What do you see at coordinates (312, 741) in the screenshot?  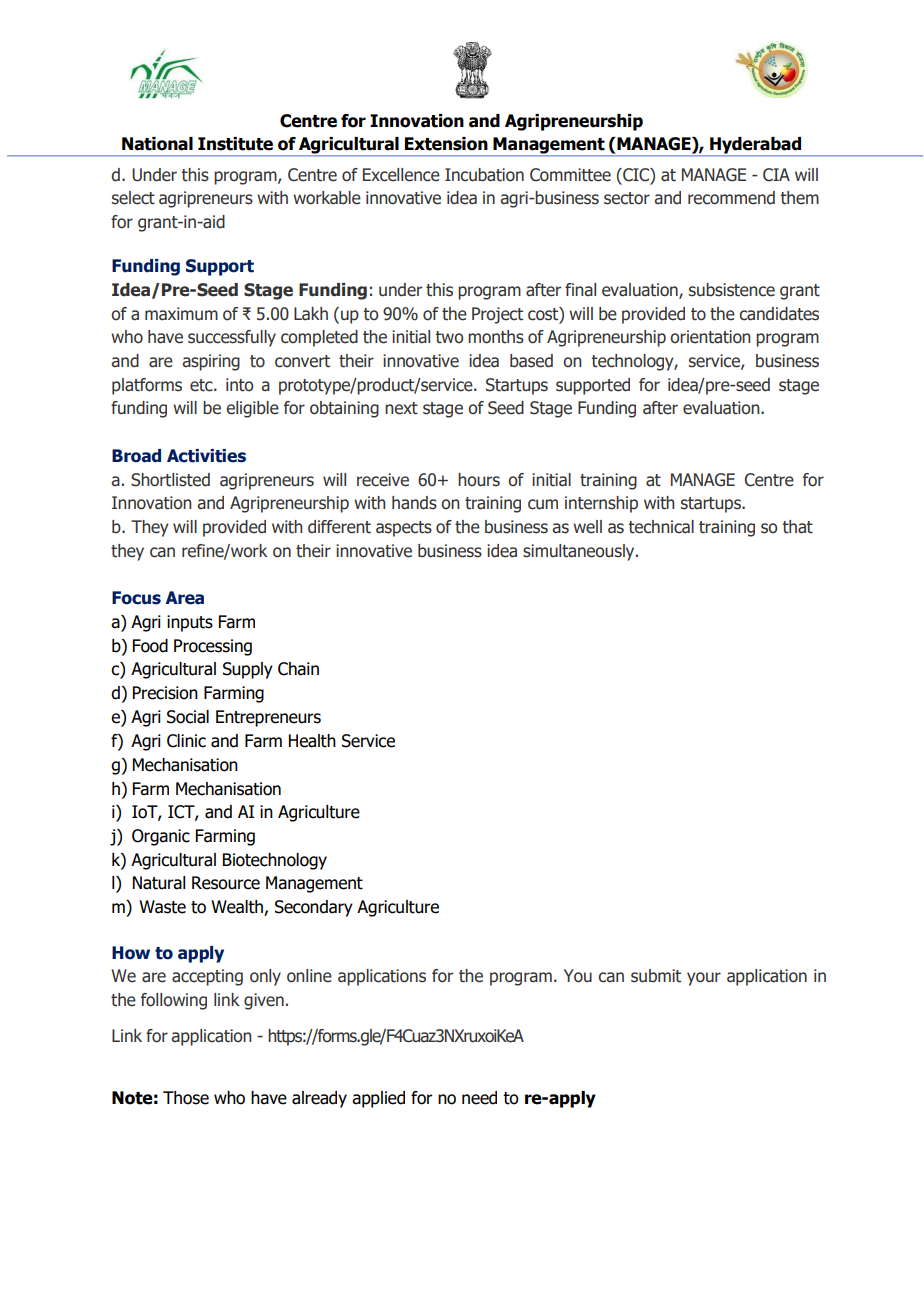 I see `Health` at bounding box center [312, 741].
